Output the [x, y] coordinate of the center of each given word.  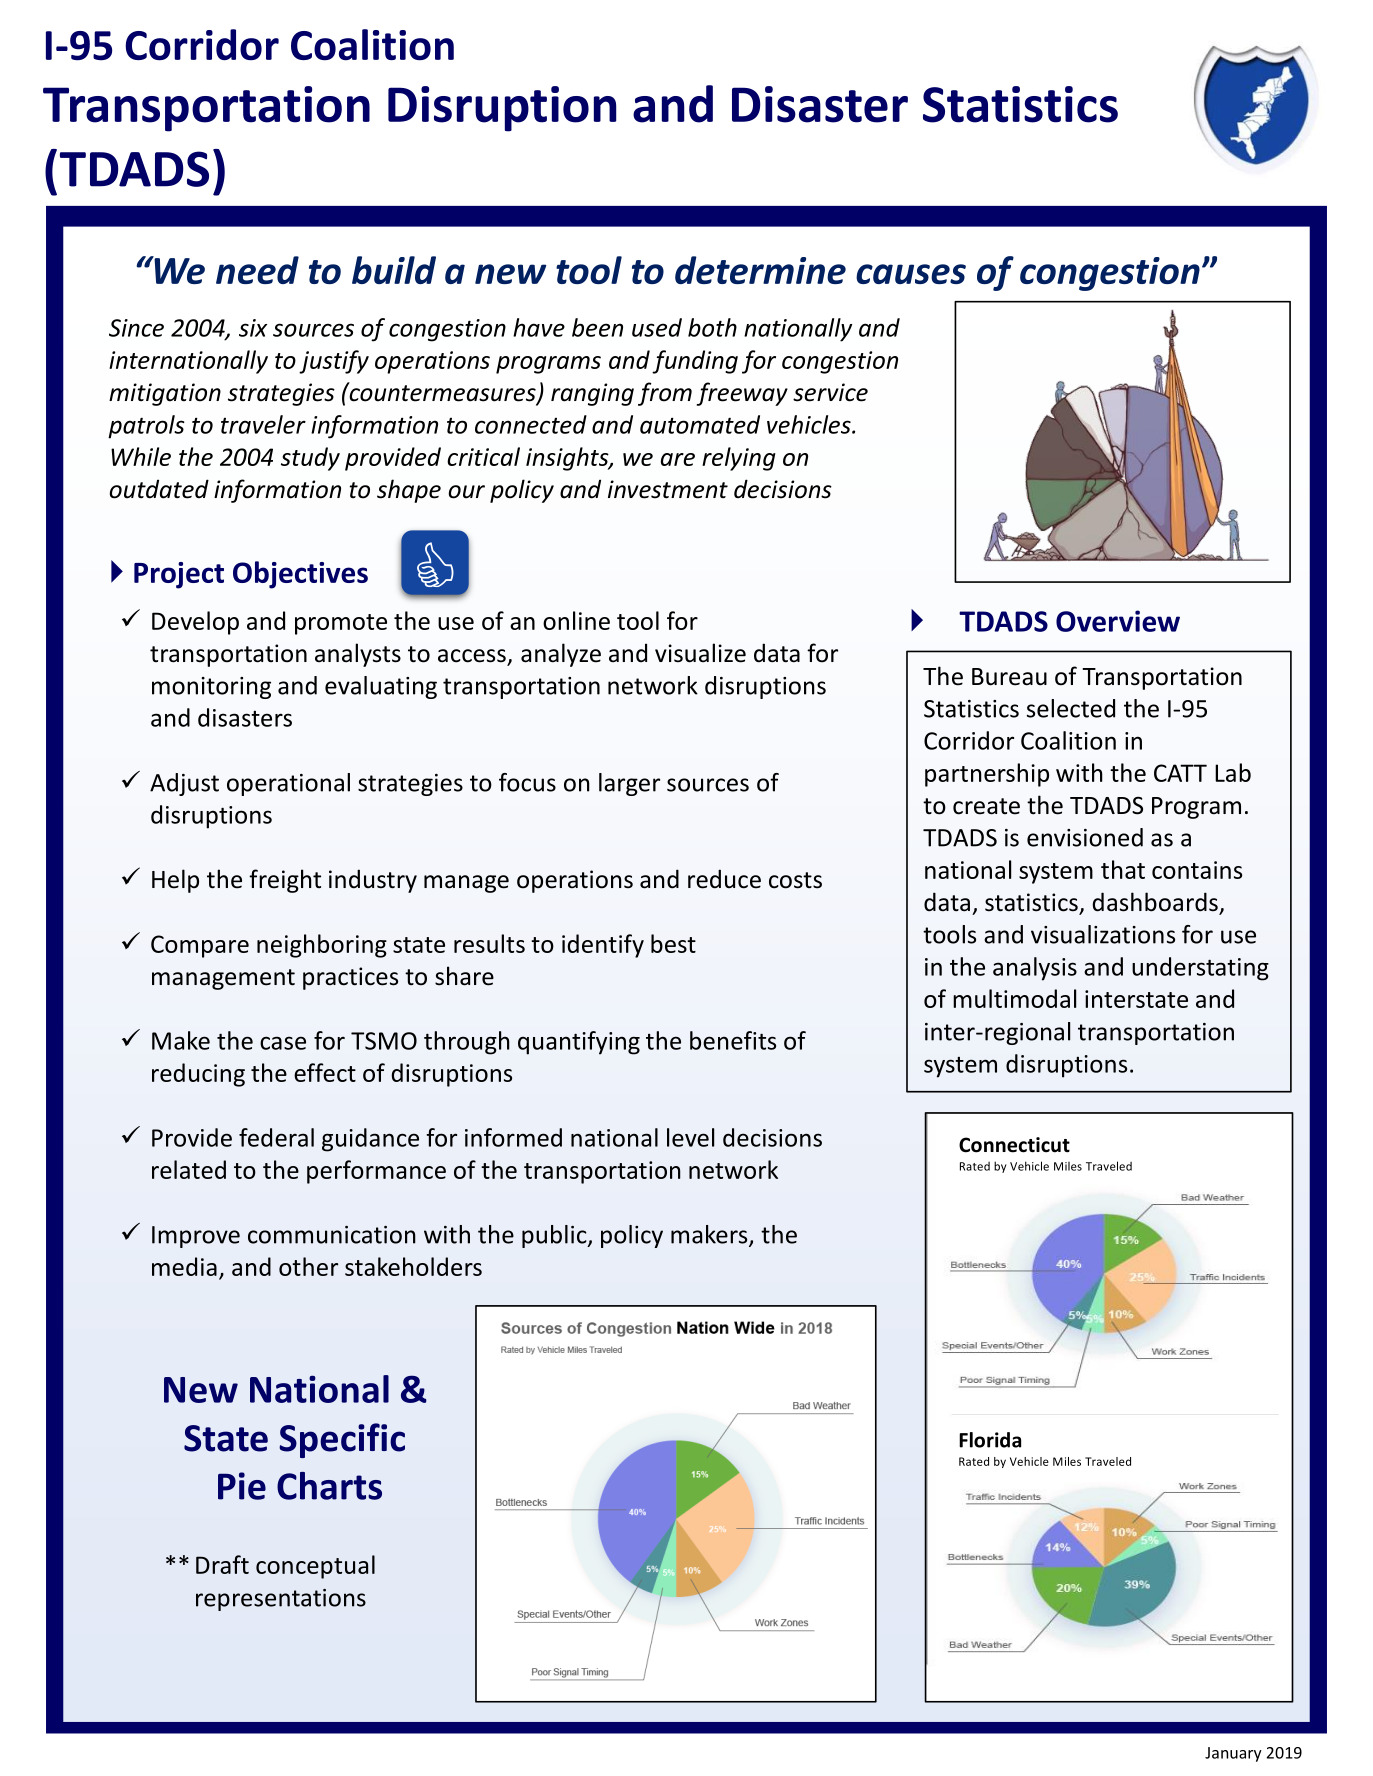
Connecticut [1014, 1145]
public [555, 1236]
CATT [1180, 773]
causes [911, 274]
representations [281, 1600]
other [308, 1266]
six [253, 328]
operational [288, 784]
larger [629, 784]
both [712, 327]
